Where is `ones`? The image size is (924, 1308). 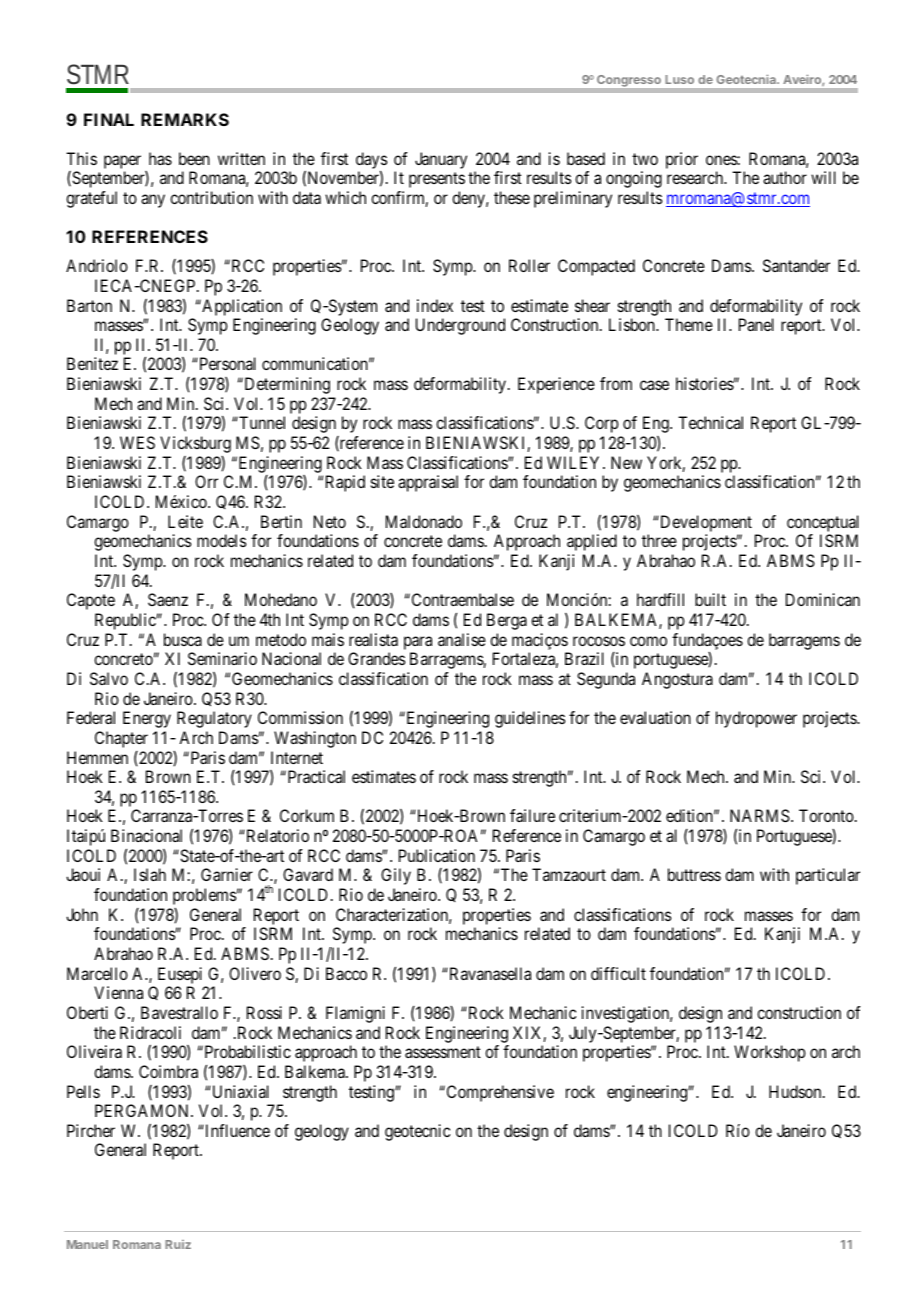 ones is located at coordinates (722, 160).
